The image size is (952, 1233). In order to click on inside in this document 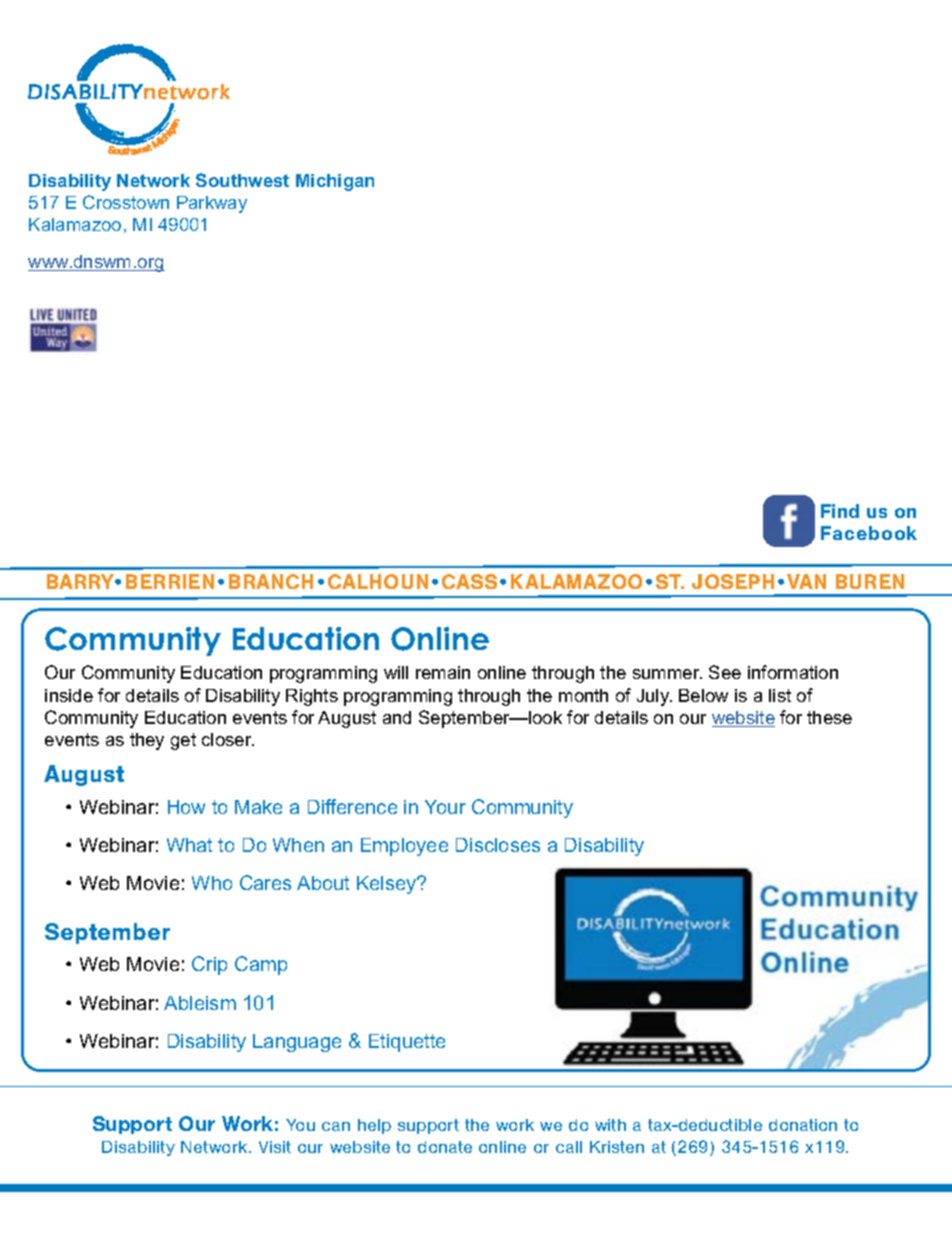, I will do `click(69, 695)`.
